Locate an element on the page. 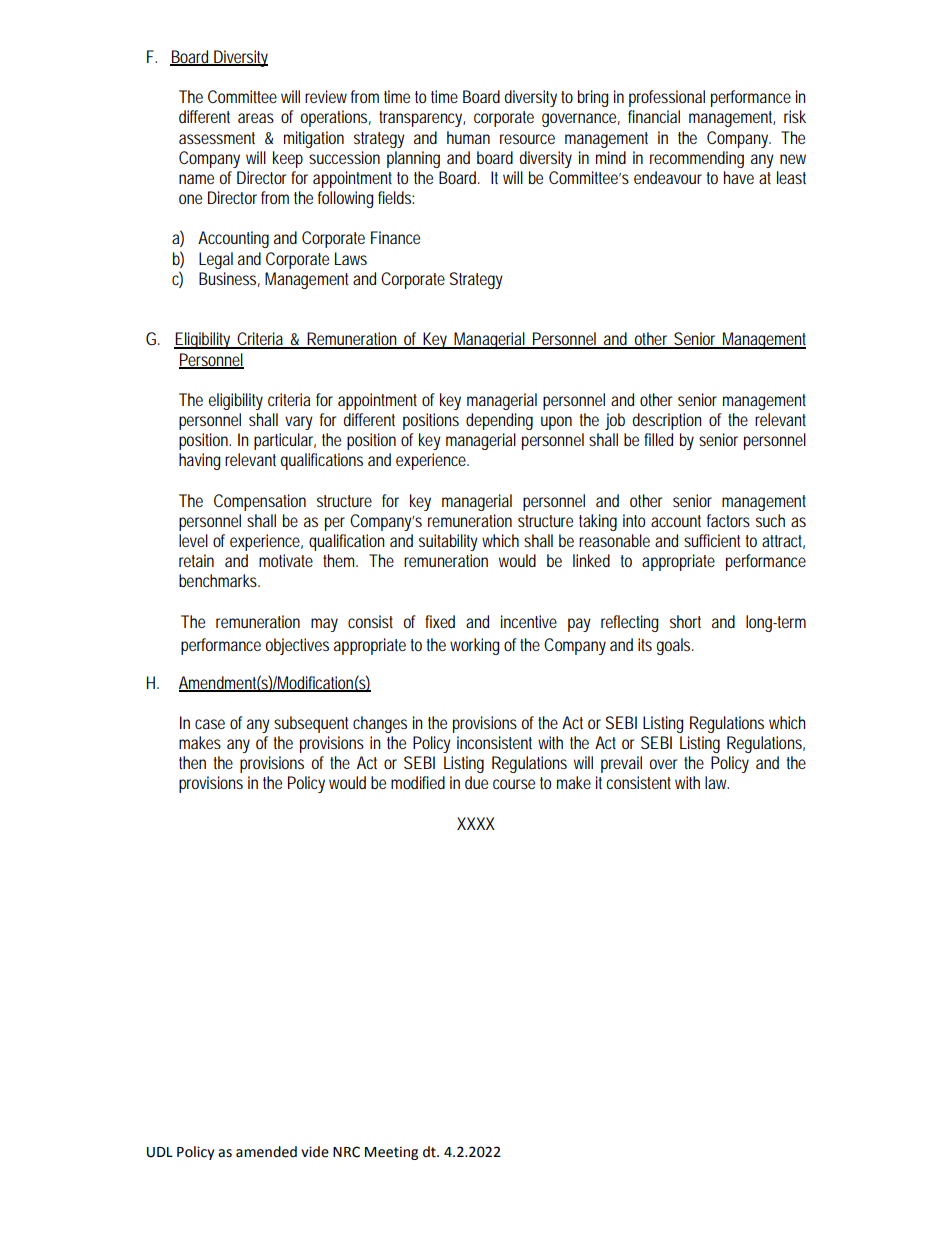 The height and width of the image is (1233, 952). short is located at coordinates (685, 621).
